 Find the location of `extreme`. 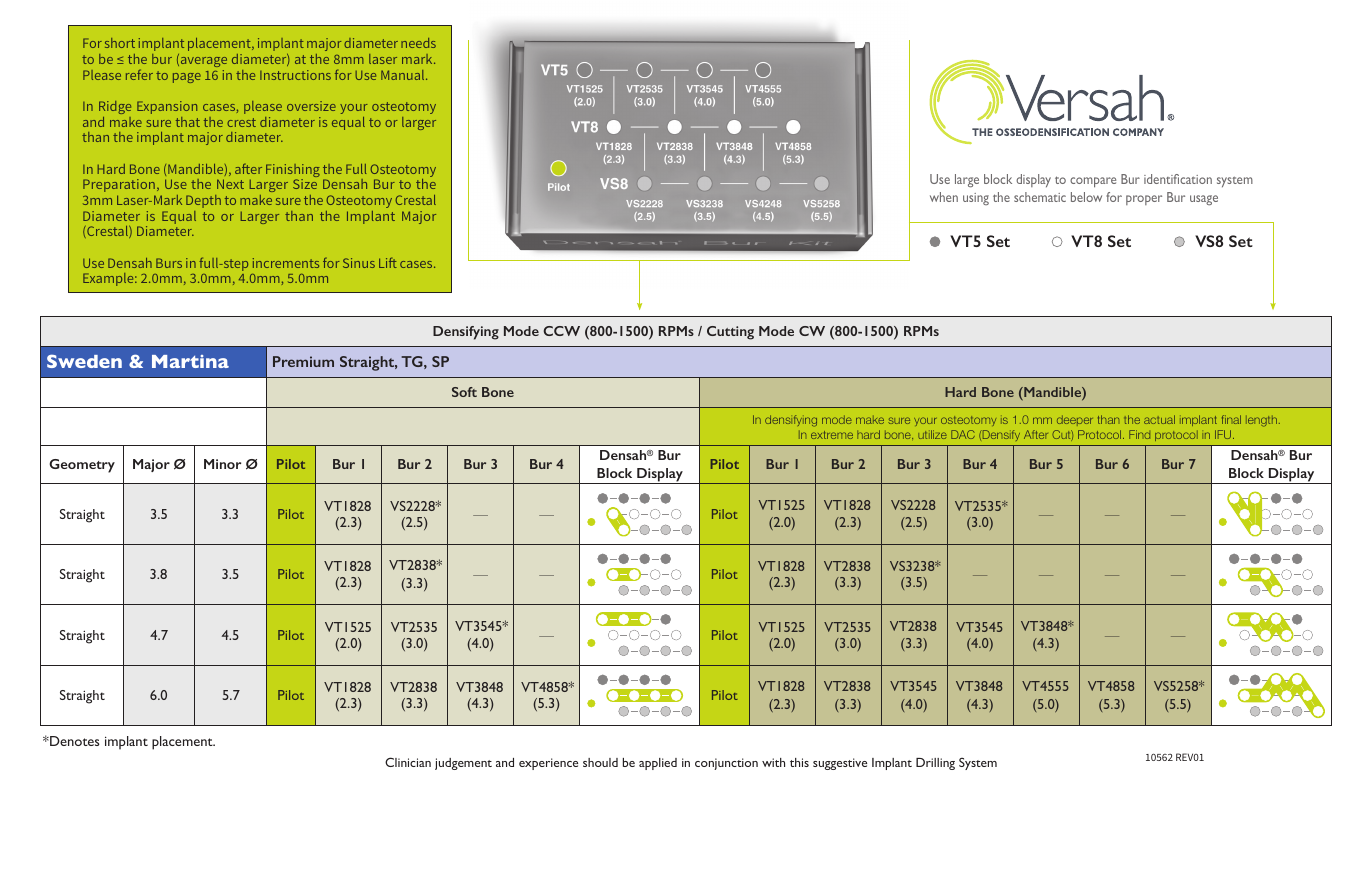

extreme is located at coordinates (832, 435).
